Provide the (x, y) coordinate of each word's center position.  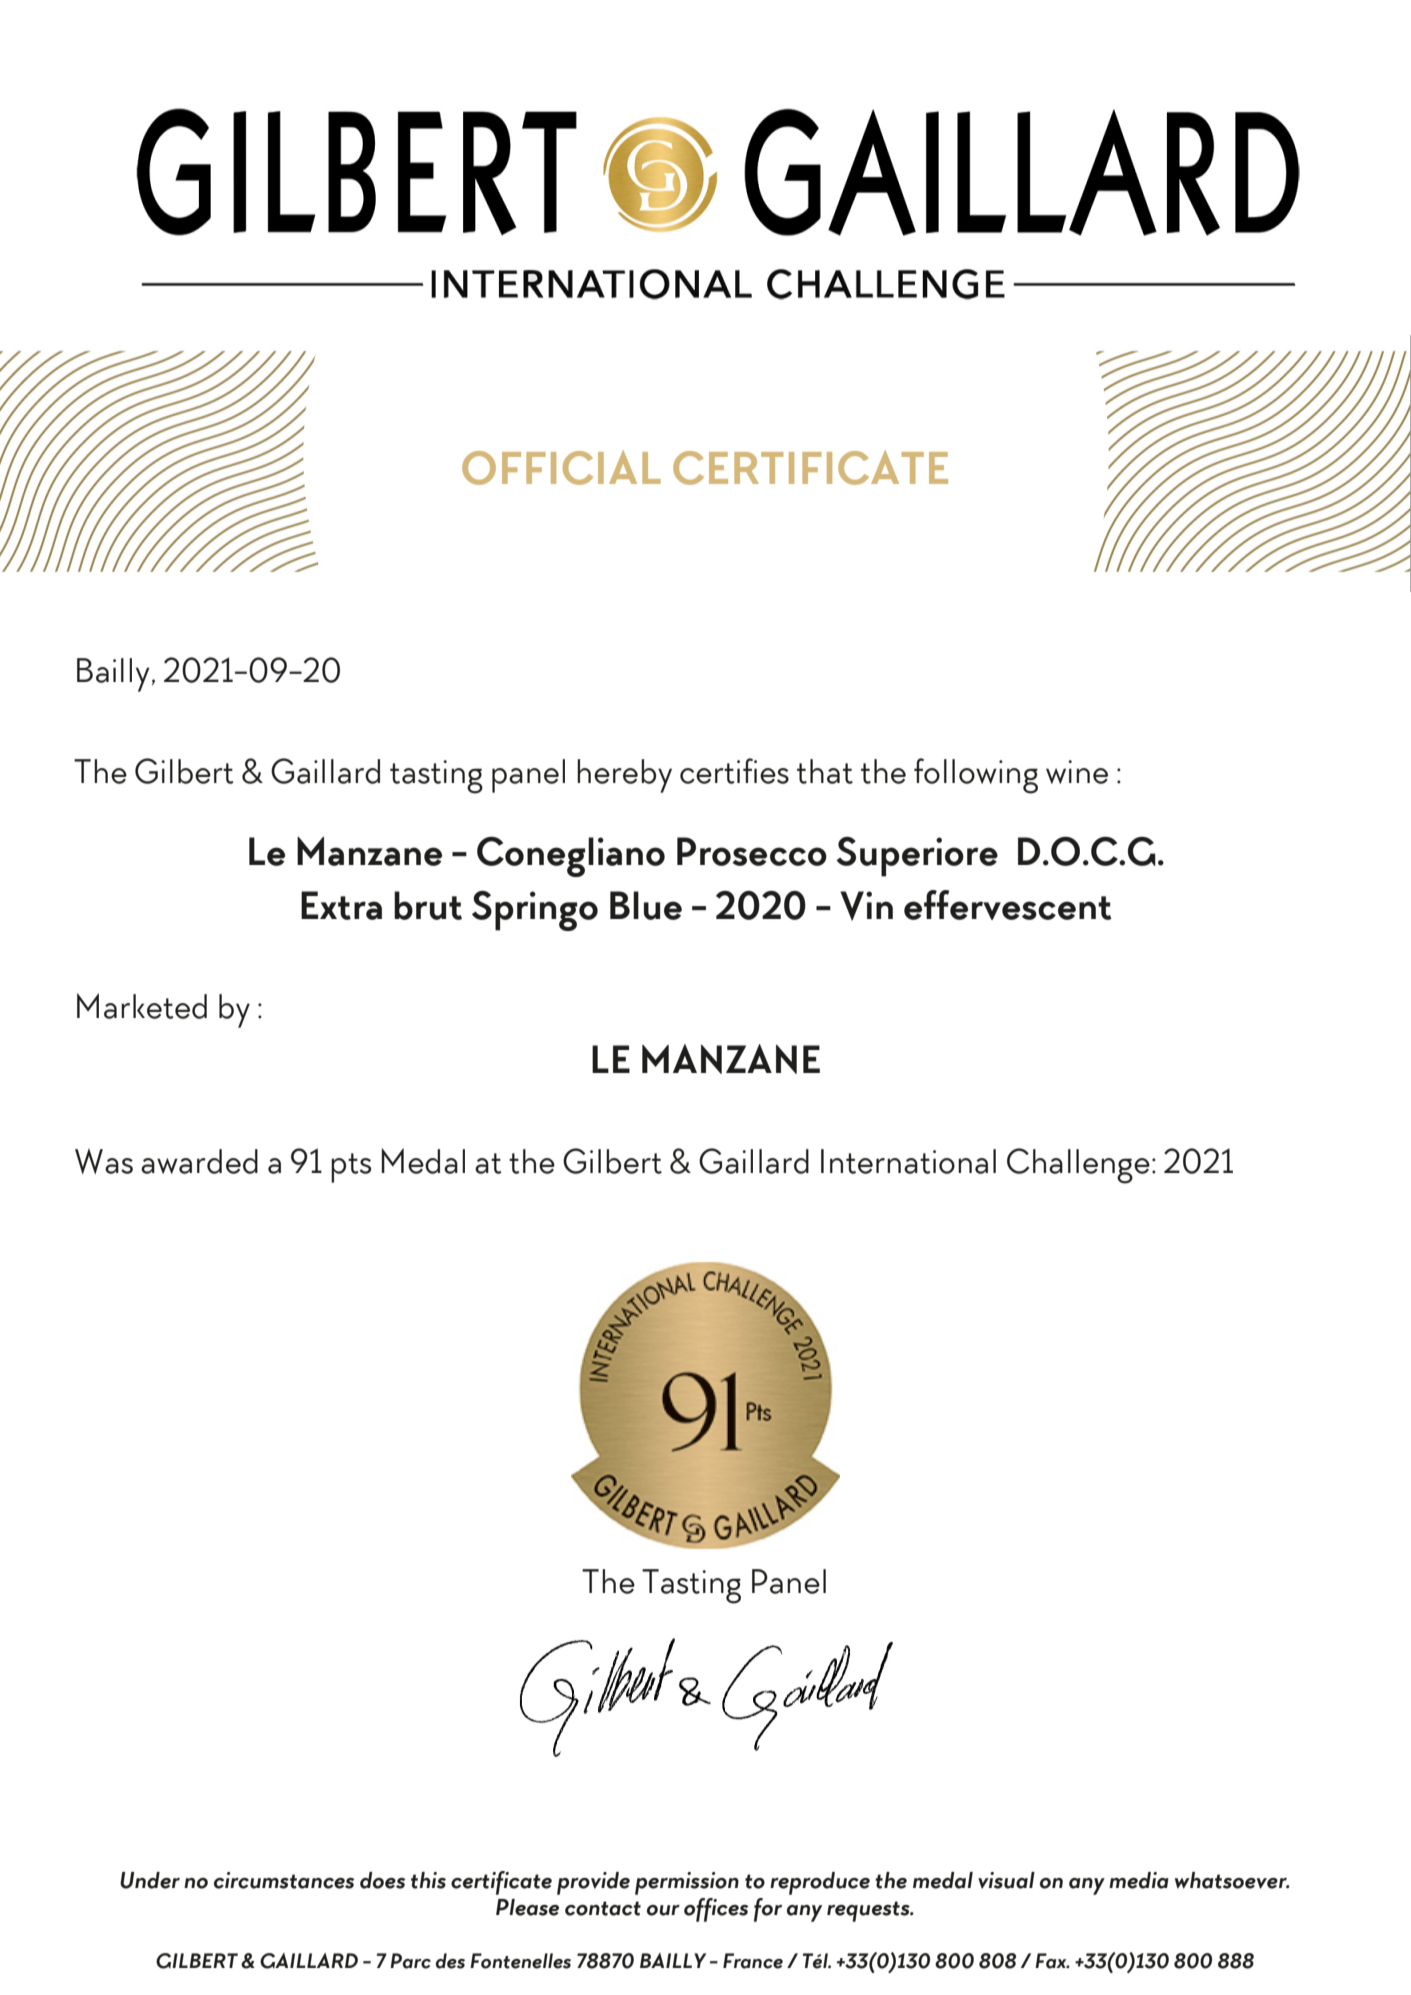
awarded (199, 1161)
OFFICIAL (561, 467)
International (908, 1161)
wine (1077, 772)
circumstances (284, 1880)
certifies (734, 771)
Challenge (1078, 1166)
